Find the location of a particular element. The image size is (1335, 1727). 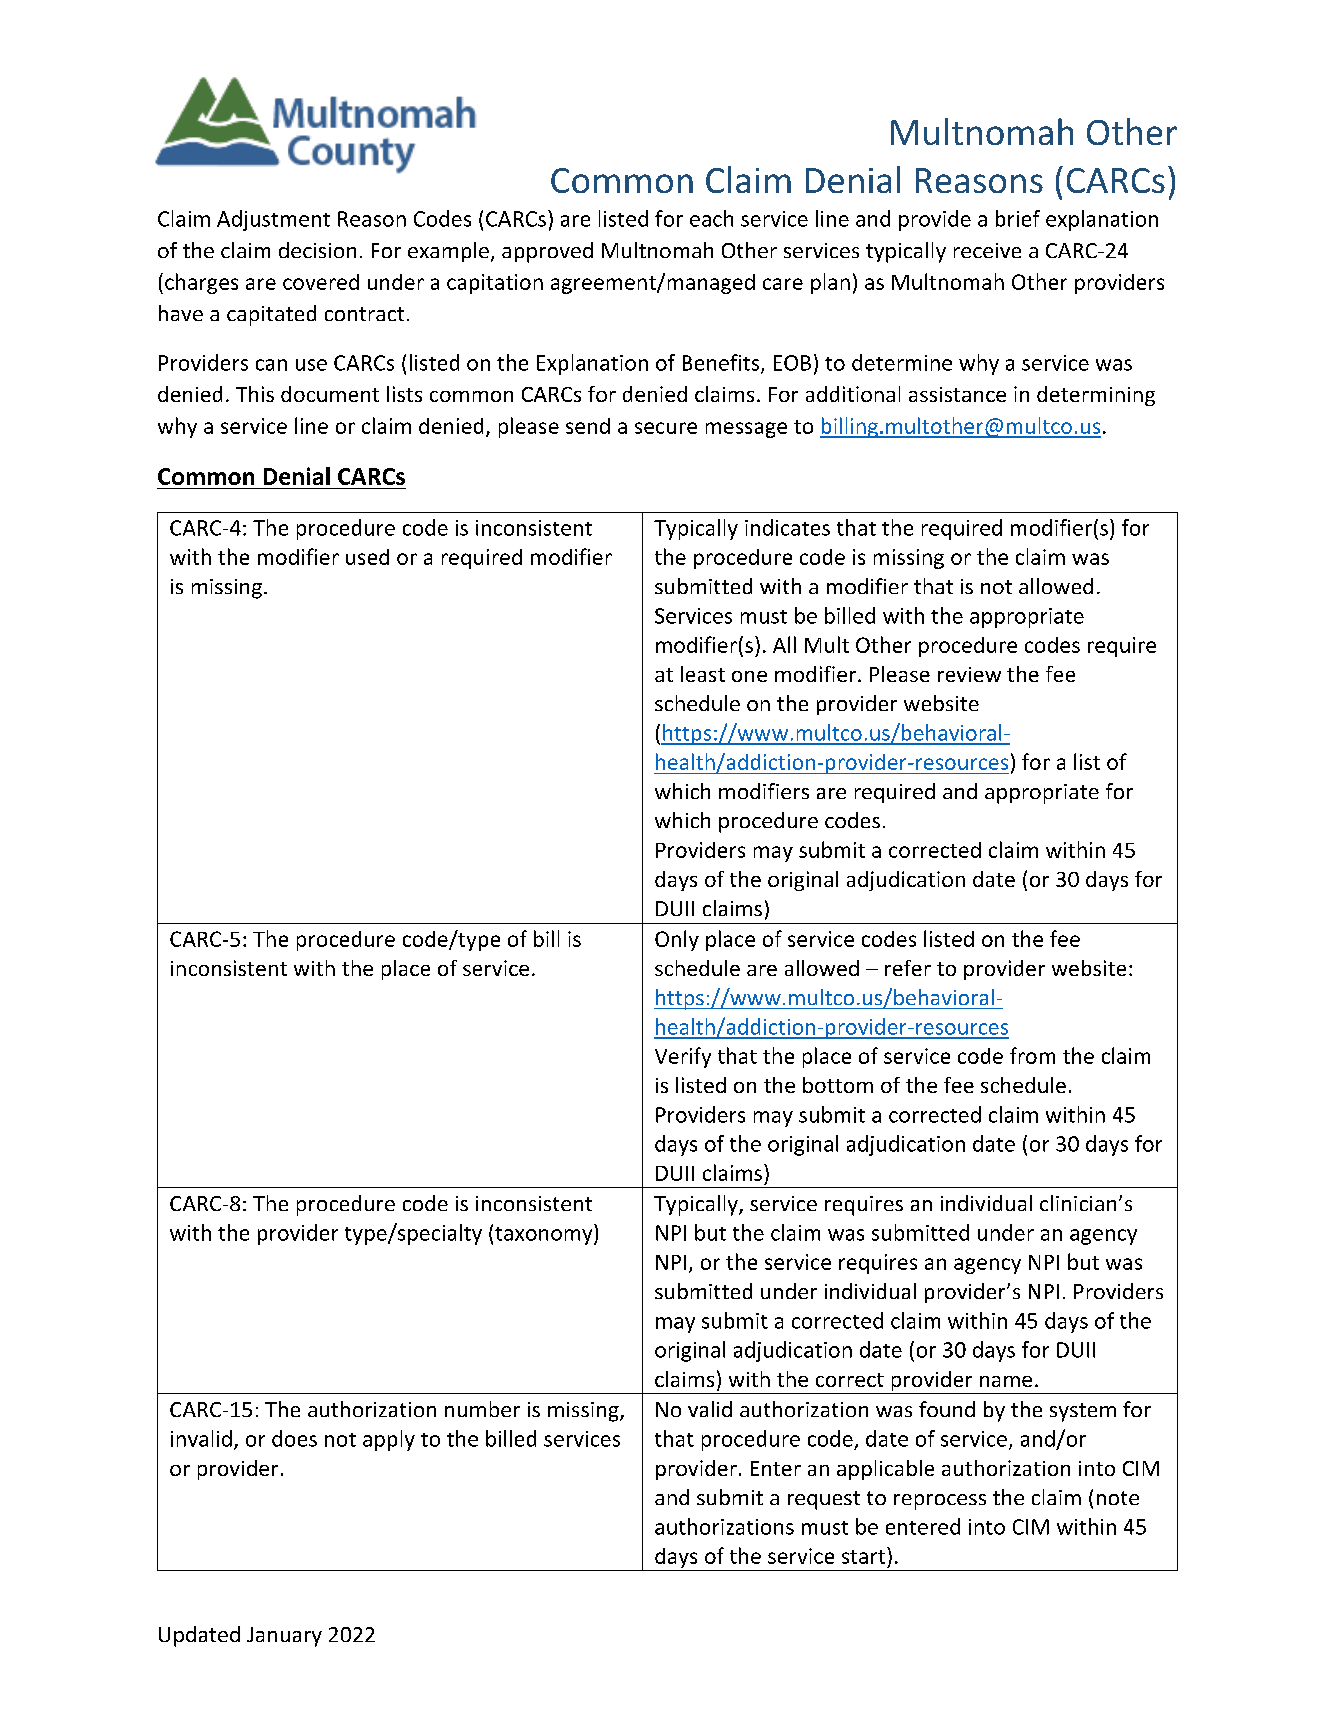

each is located at coordinates (711, 218).
